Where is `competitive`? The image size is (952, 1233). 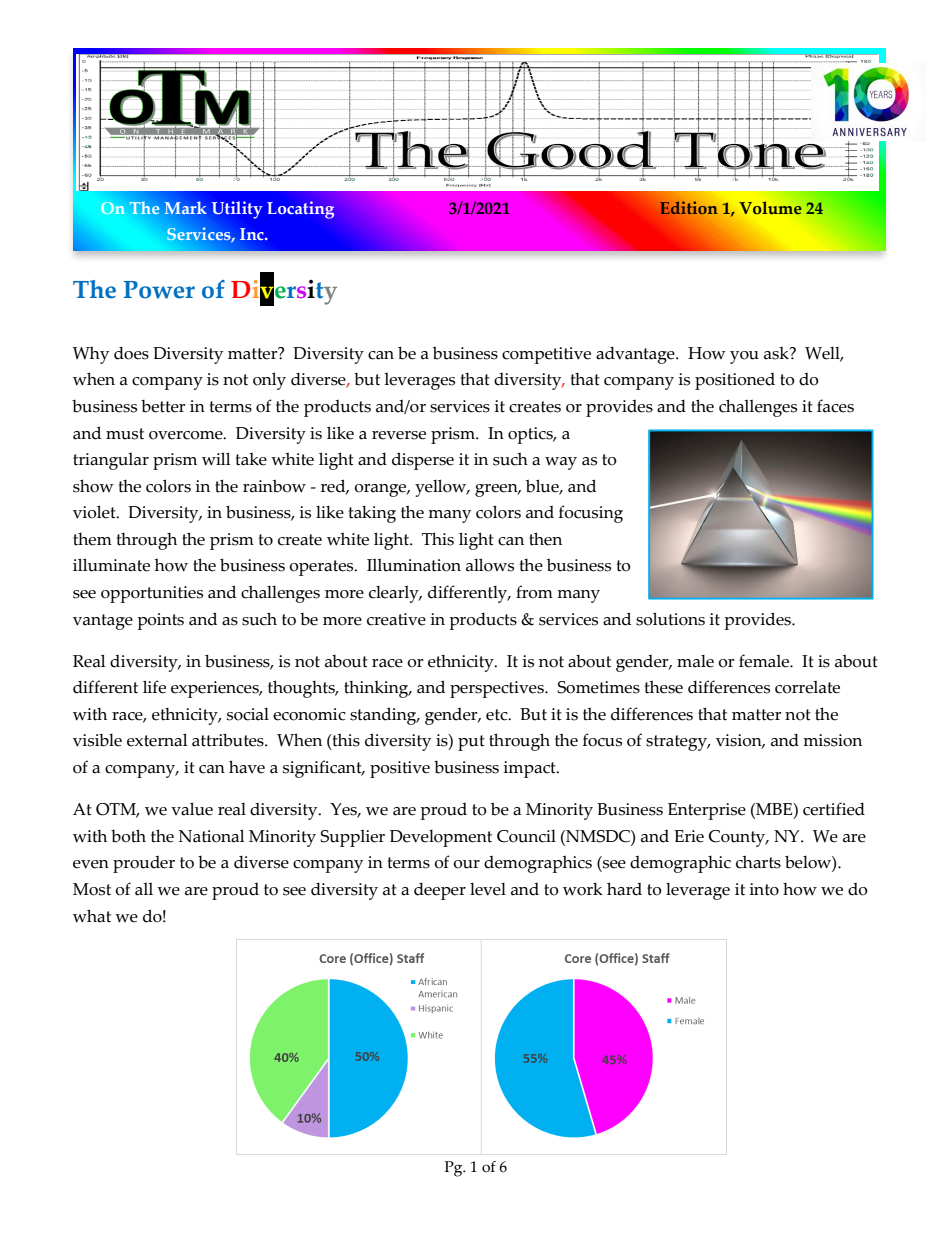 competitive is located at coordinates (546, 355).
